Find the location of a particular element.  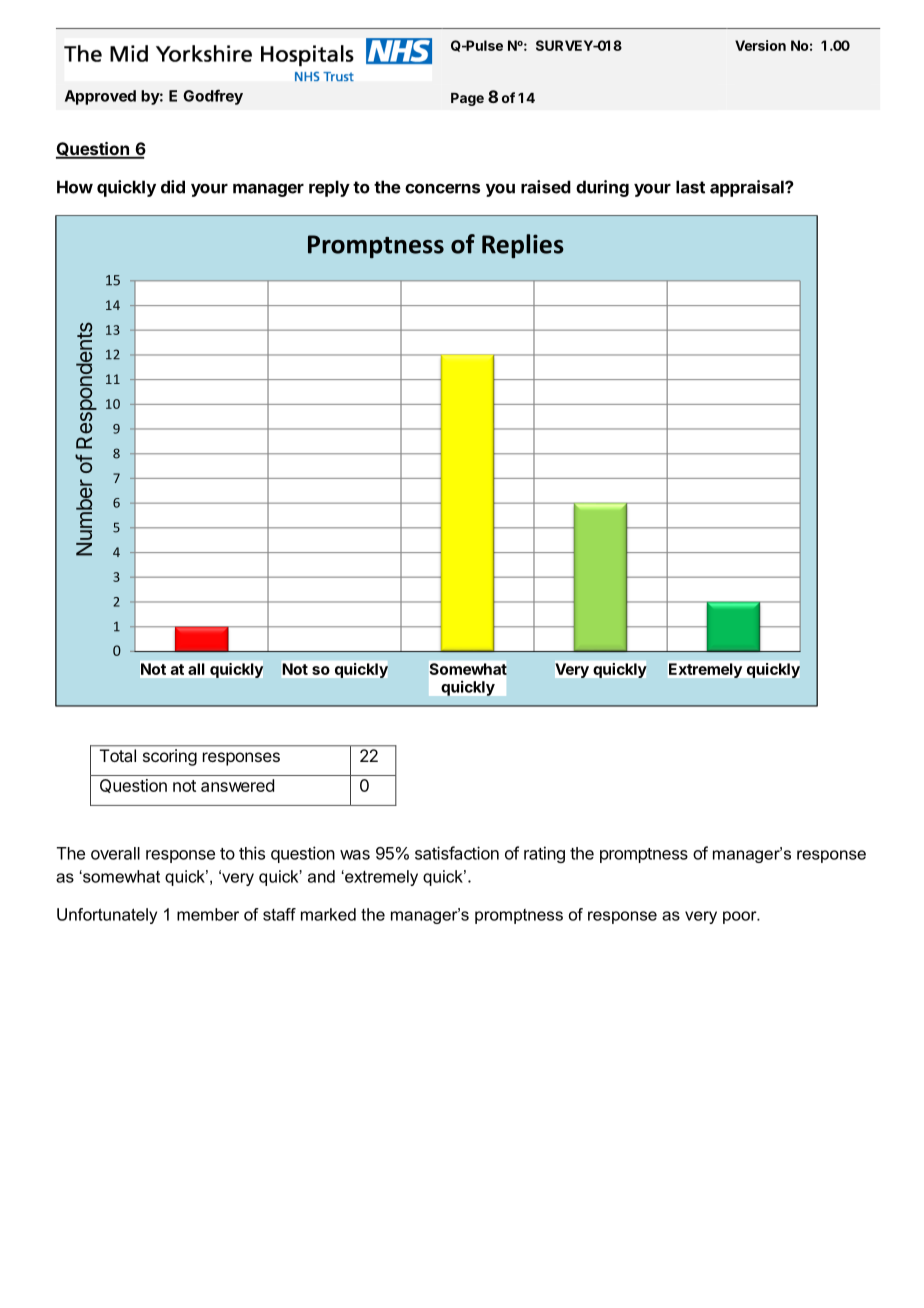

did is located at coordinates (173, 187).
